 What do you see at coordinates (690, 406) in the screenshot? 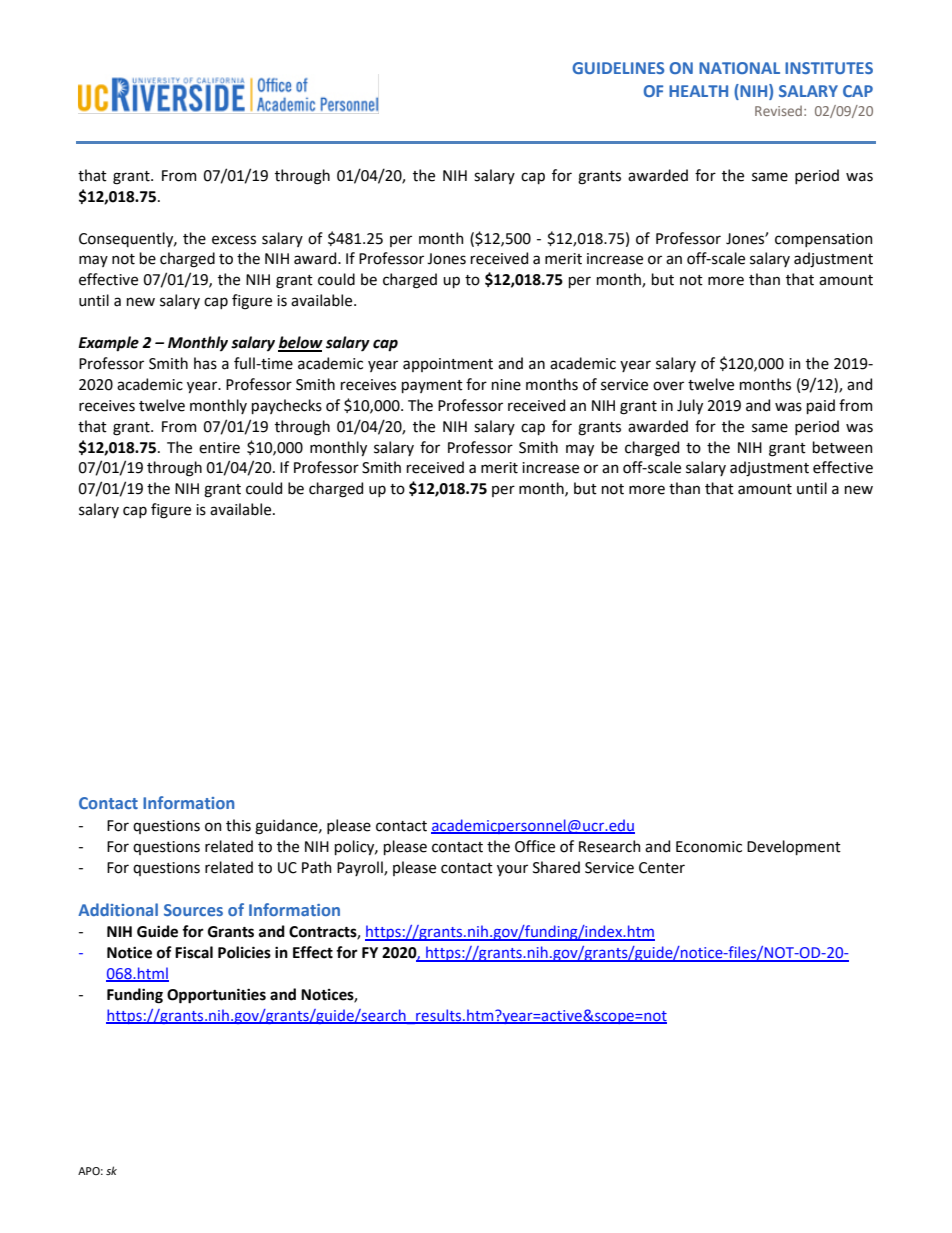
I see `July` at bounding box center [690, 406].
